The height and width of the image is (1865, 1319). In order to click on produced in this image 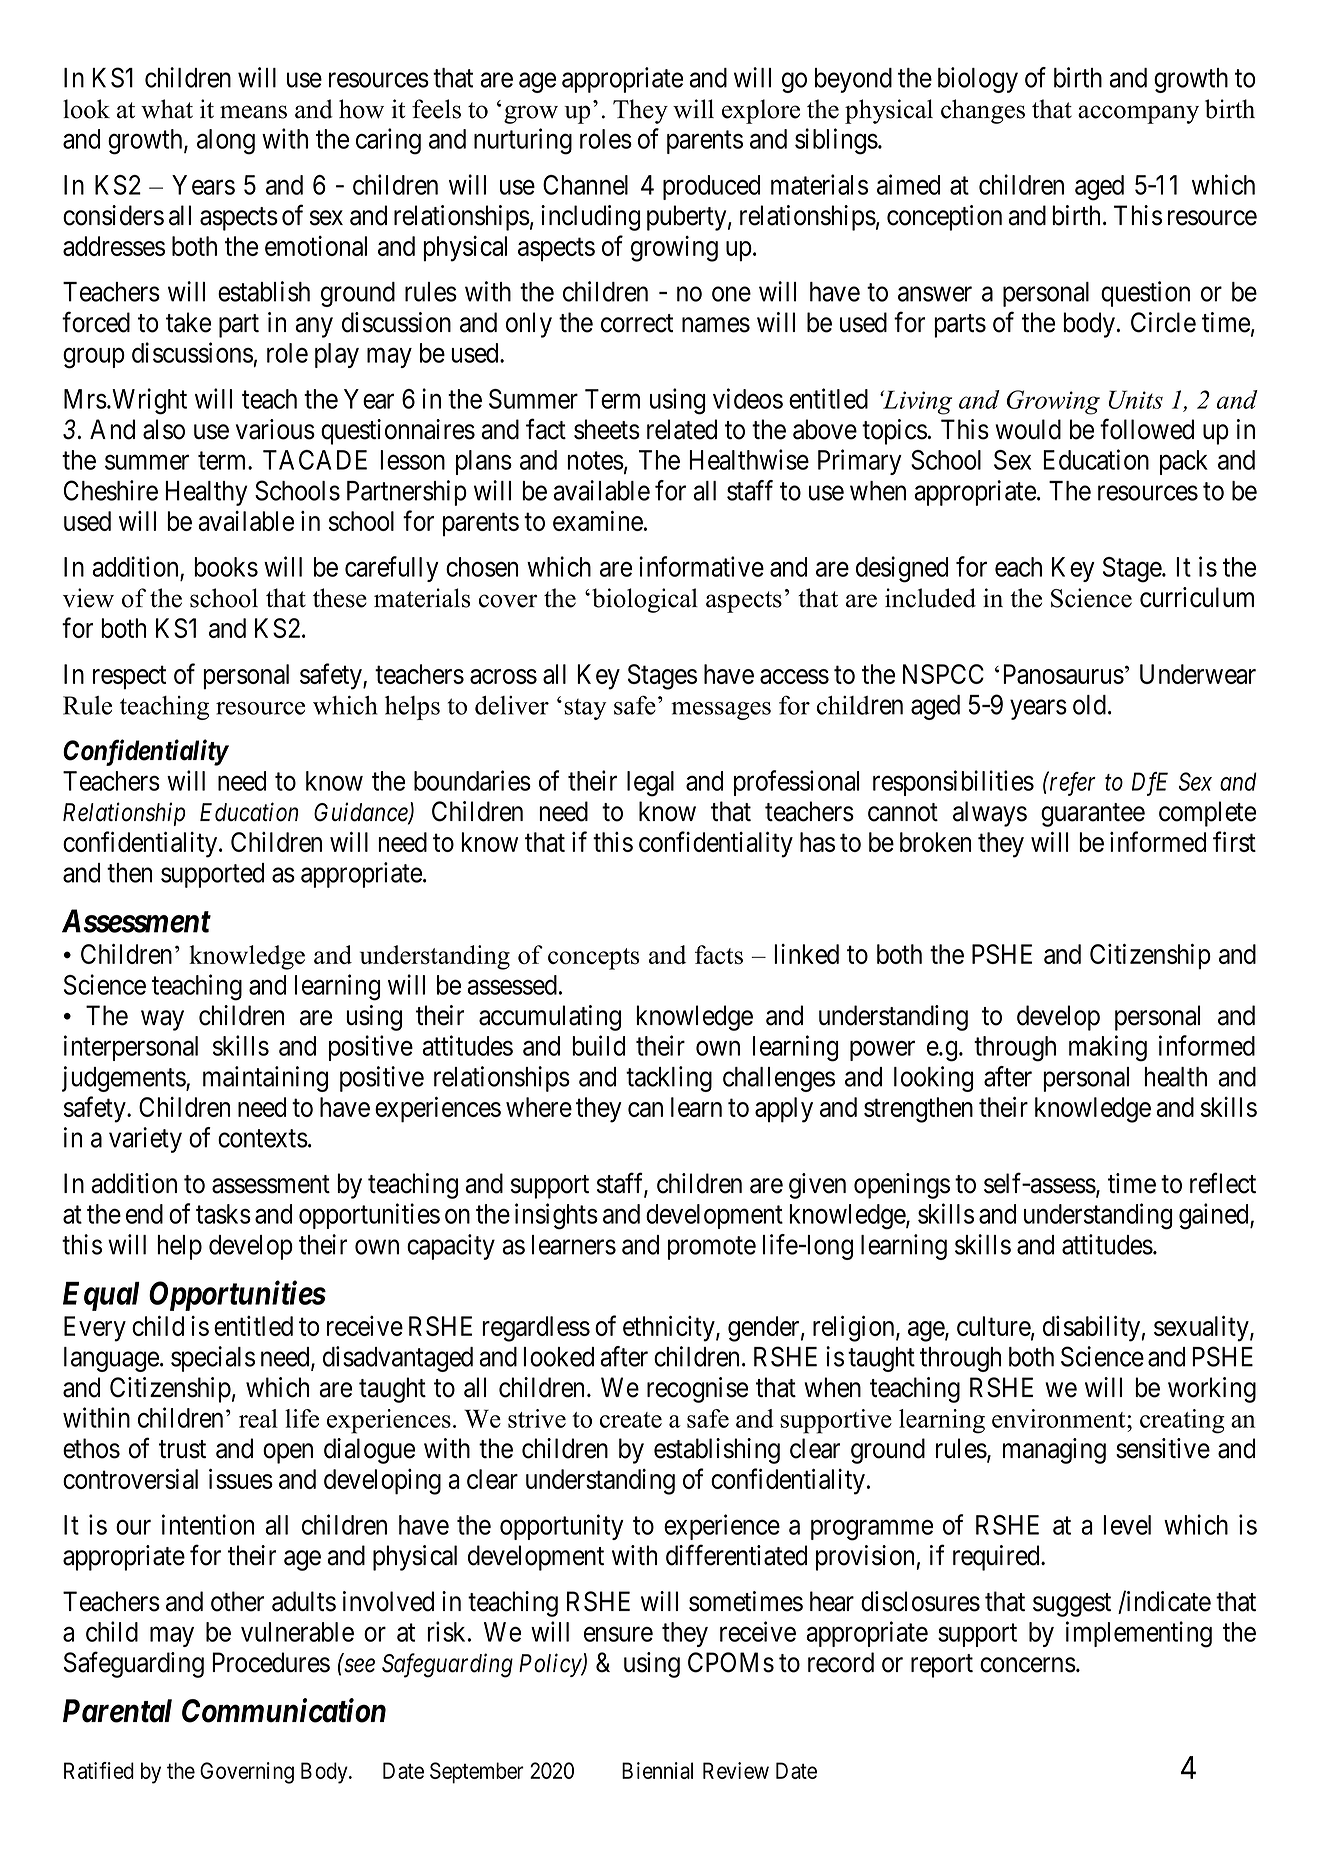, I will do `click(711, 187)`.
